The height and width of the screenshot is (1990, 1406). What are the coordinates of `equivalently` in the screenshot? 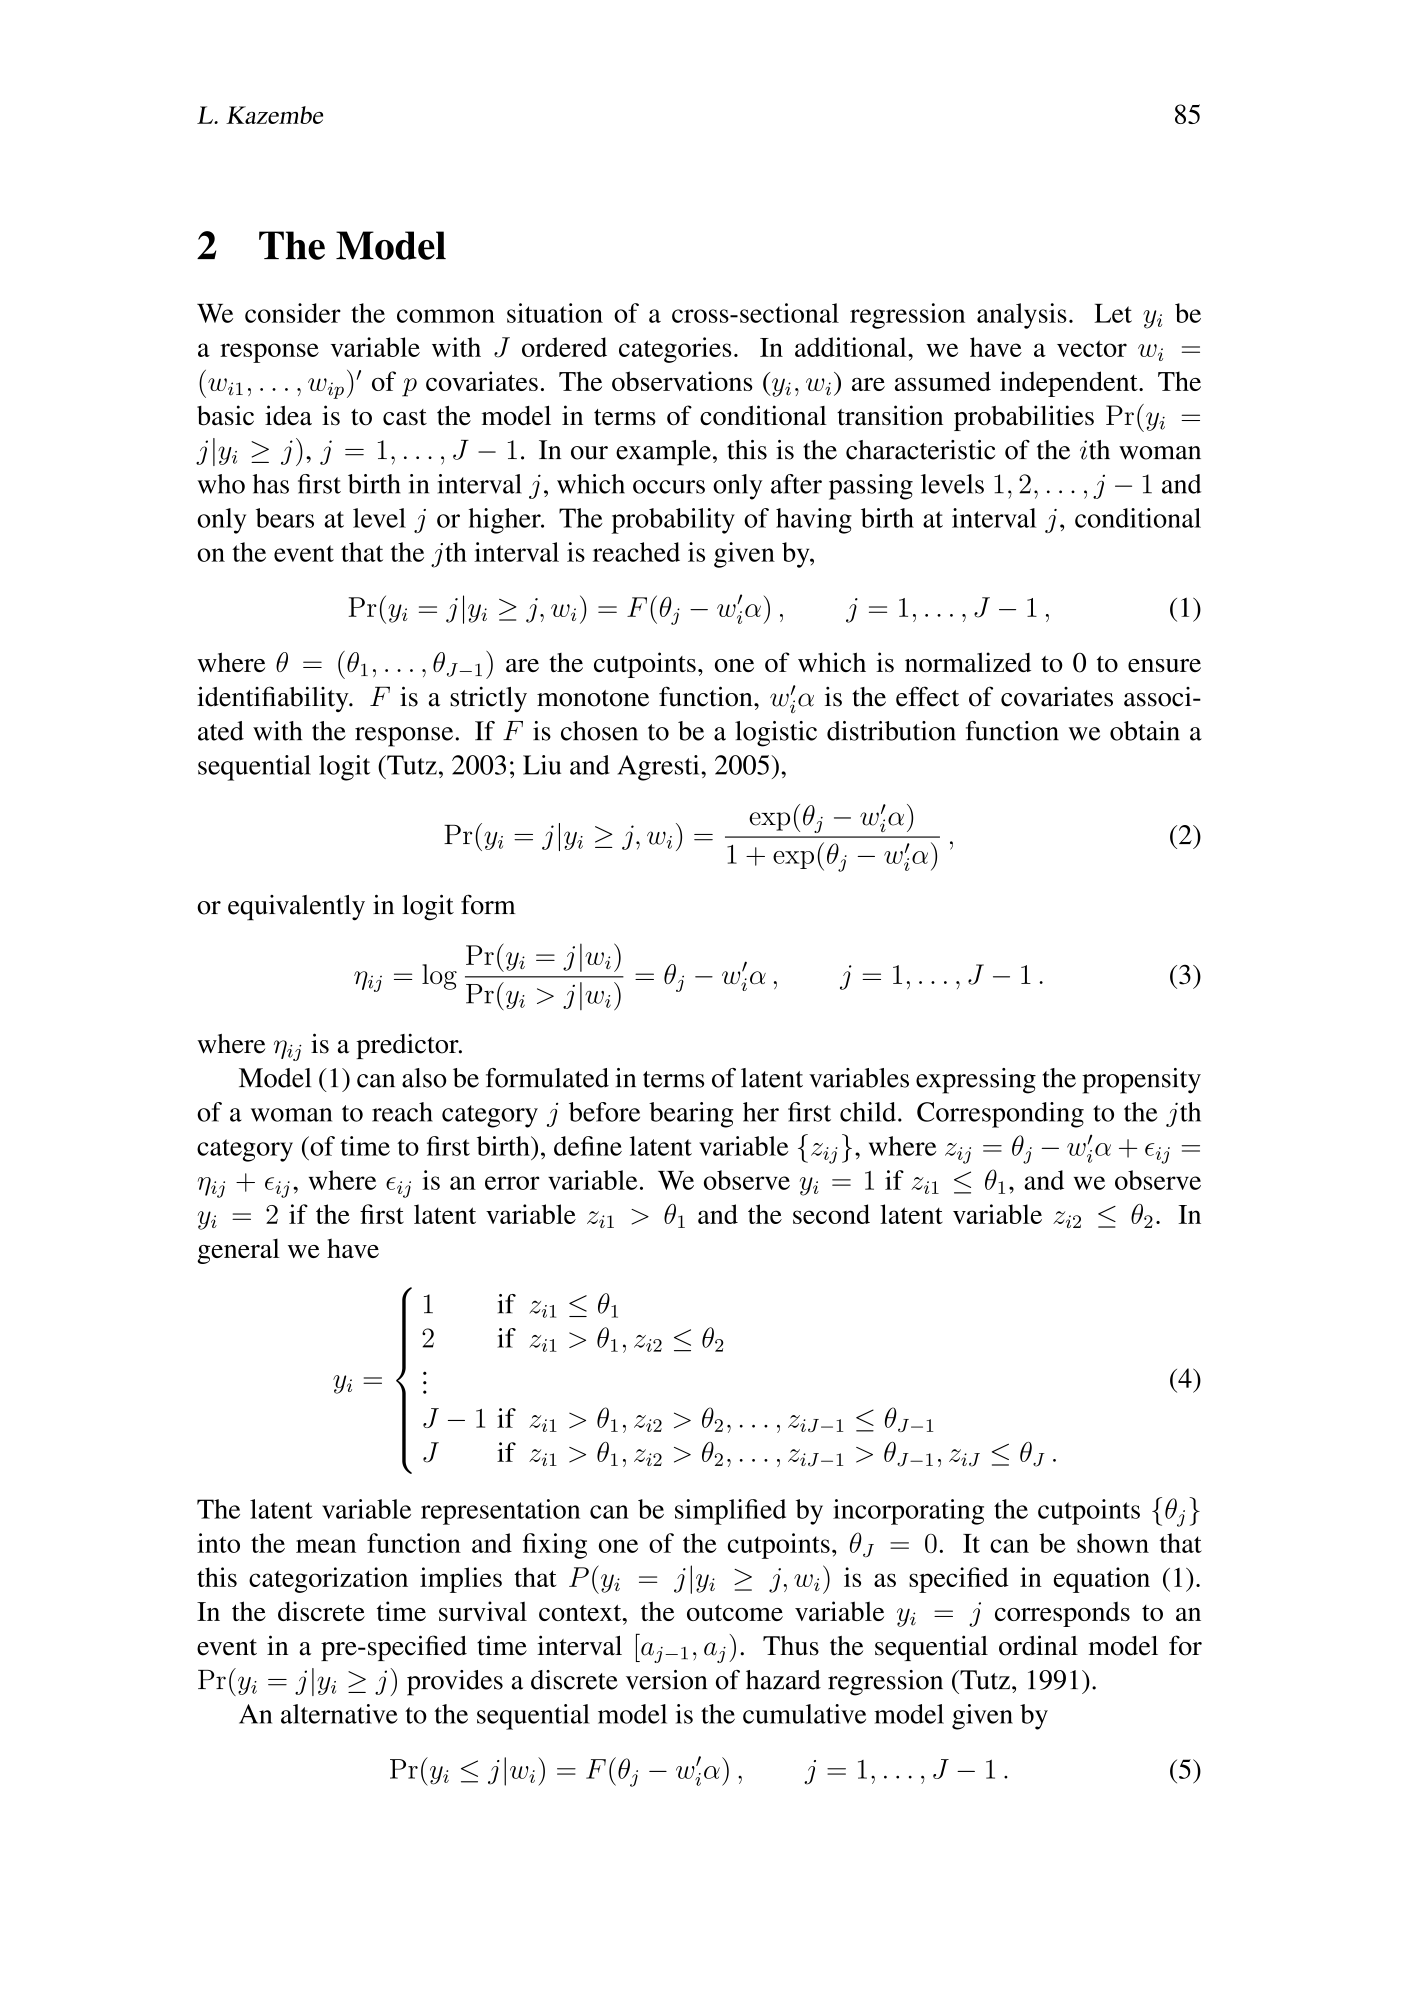 It's located at (296, 908).
